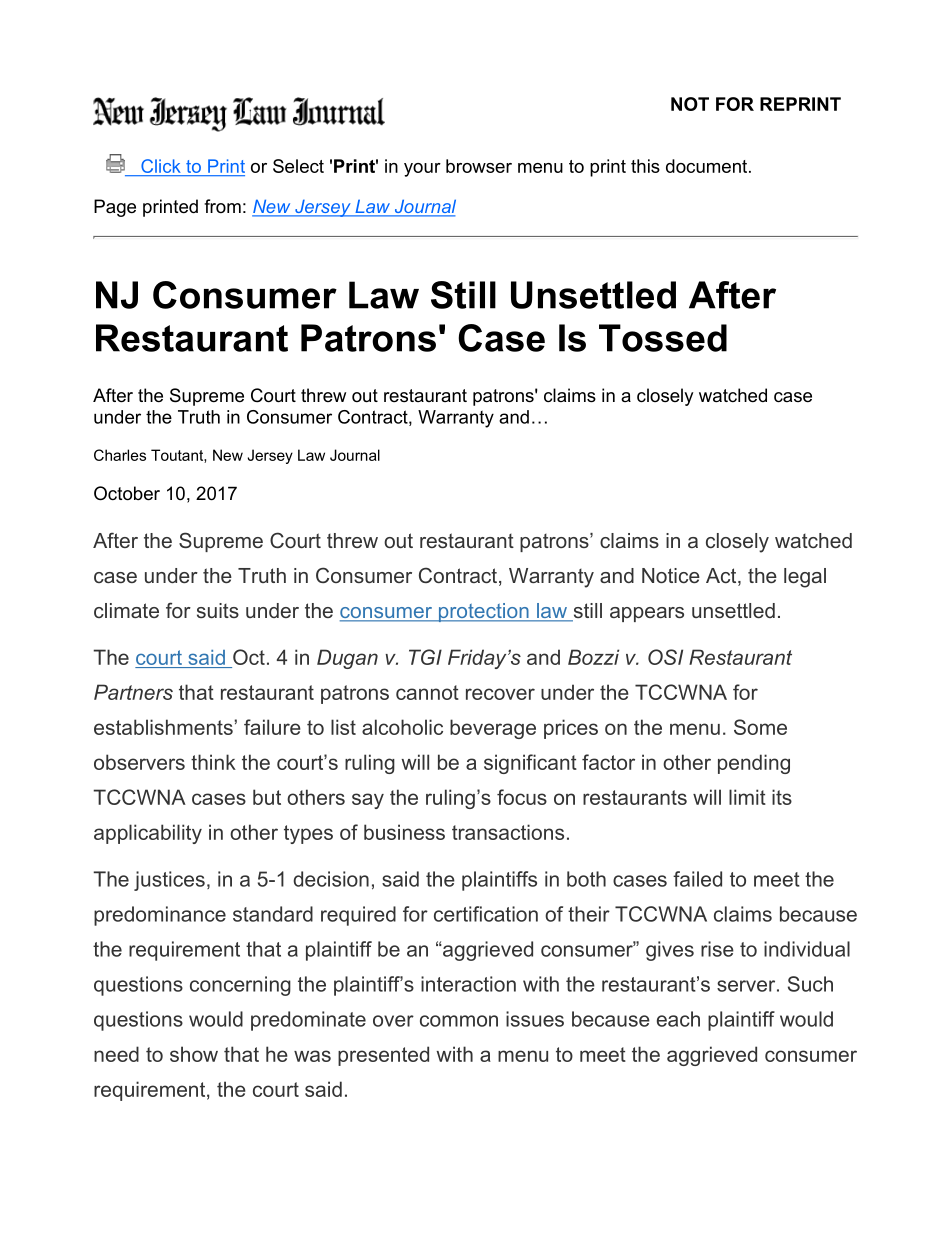 This screenshot has width=952, height=1233. What do you see at coordinates (479, 166) in the screenshot?
I see `browser` at bounding box center [479, 166].
